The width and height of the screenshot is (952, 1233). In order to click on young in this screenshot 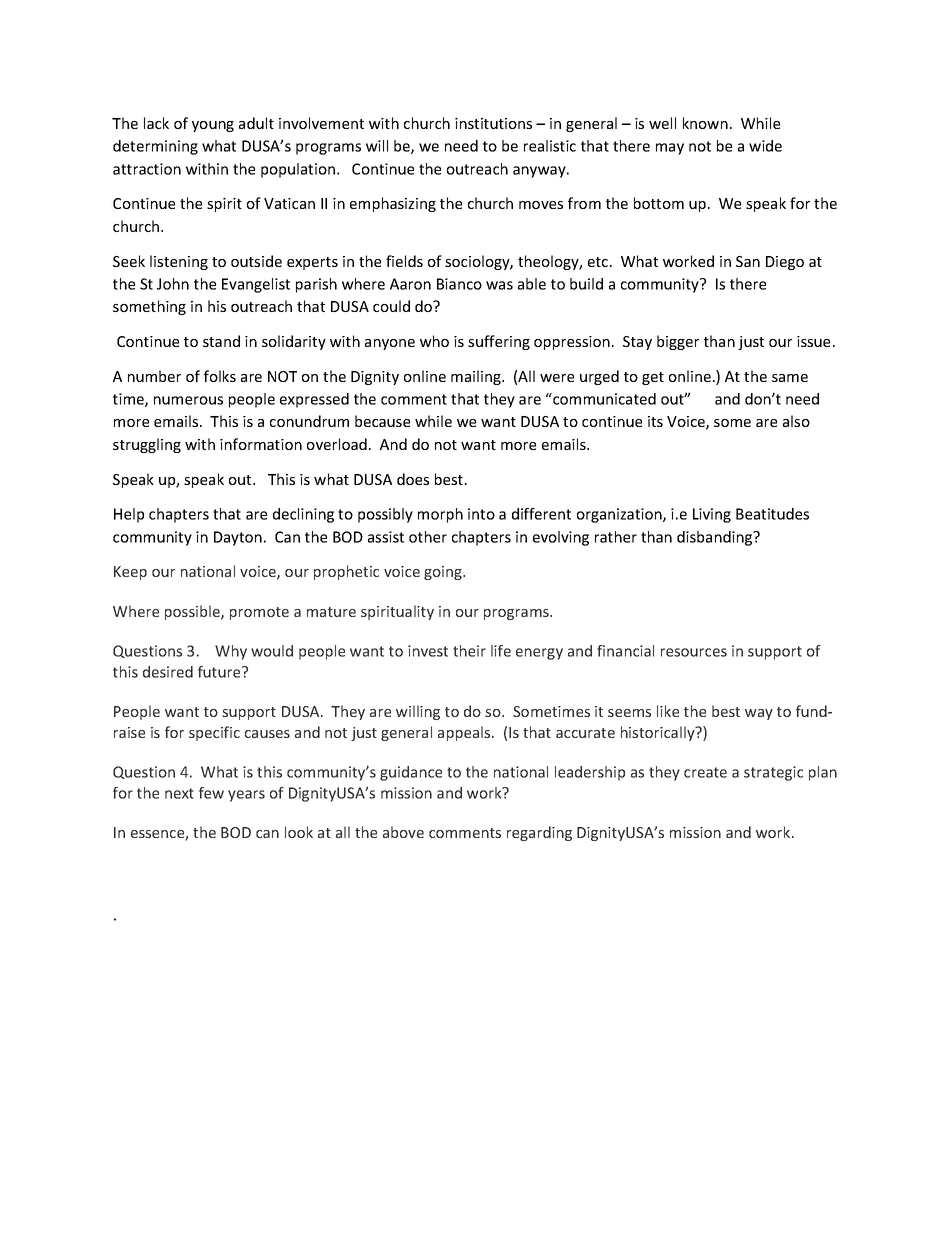, I will do `click(213, 126)`.
